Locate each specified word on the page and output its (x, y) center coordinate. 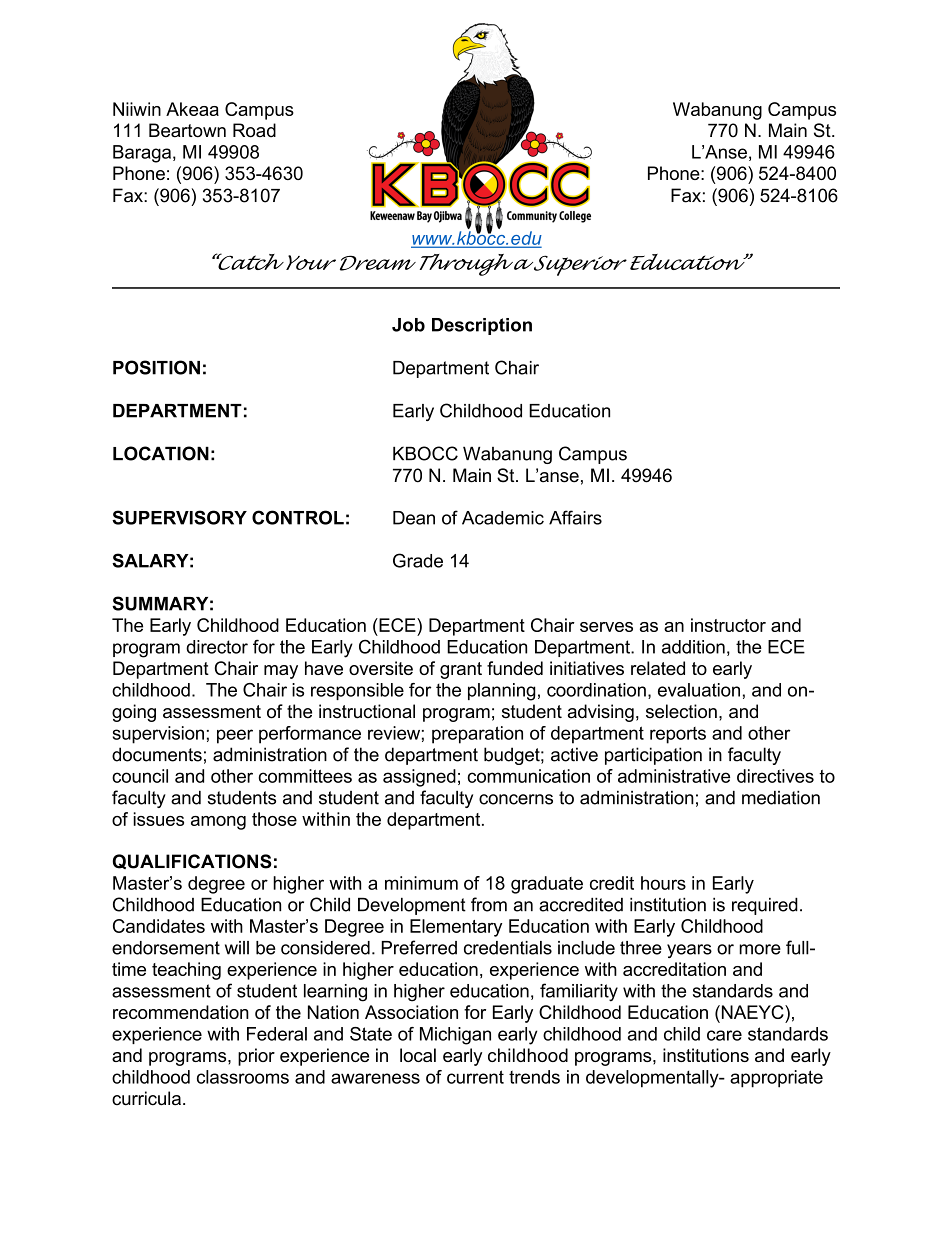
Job (408, 325)
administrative (674, 776)
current (475, 1077)
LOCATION (161, 453)
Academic (503, 518)
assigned (419, 778)
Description (482, 326)
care (724, 1035)
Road (254, 130)
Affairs (575, 517)
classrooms (243, 1077)
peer (235, 736)
